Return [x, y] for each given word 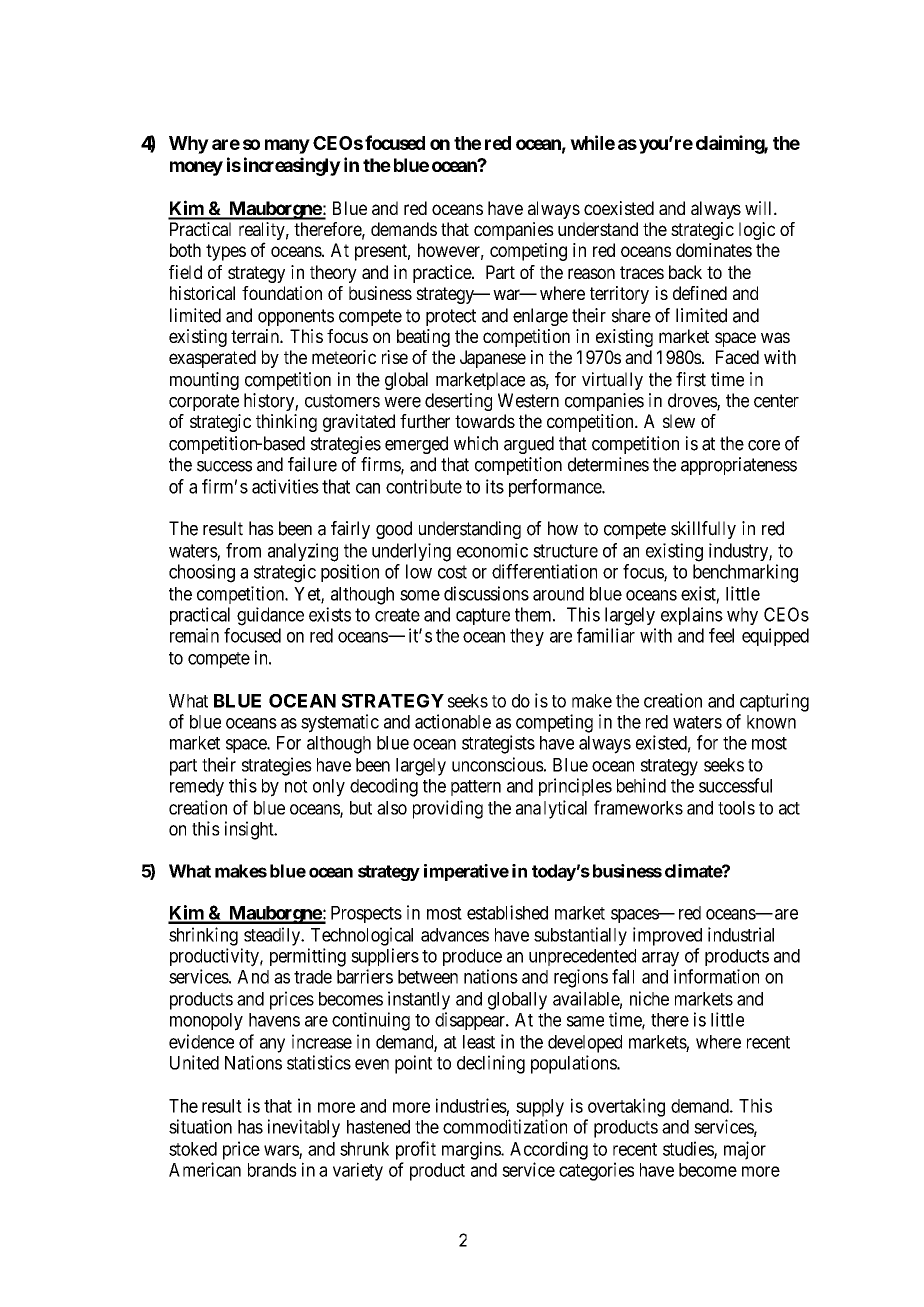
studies [689, 1149]
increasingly [292, 166]
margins [472, 1150]
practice [443, 274]
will [760, 208]
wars [282, 1151]
